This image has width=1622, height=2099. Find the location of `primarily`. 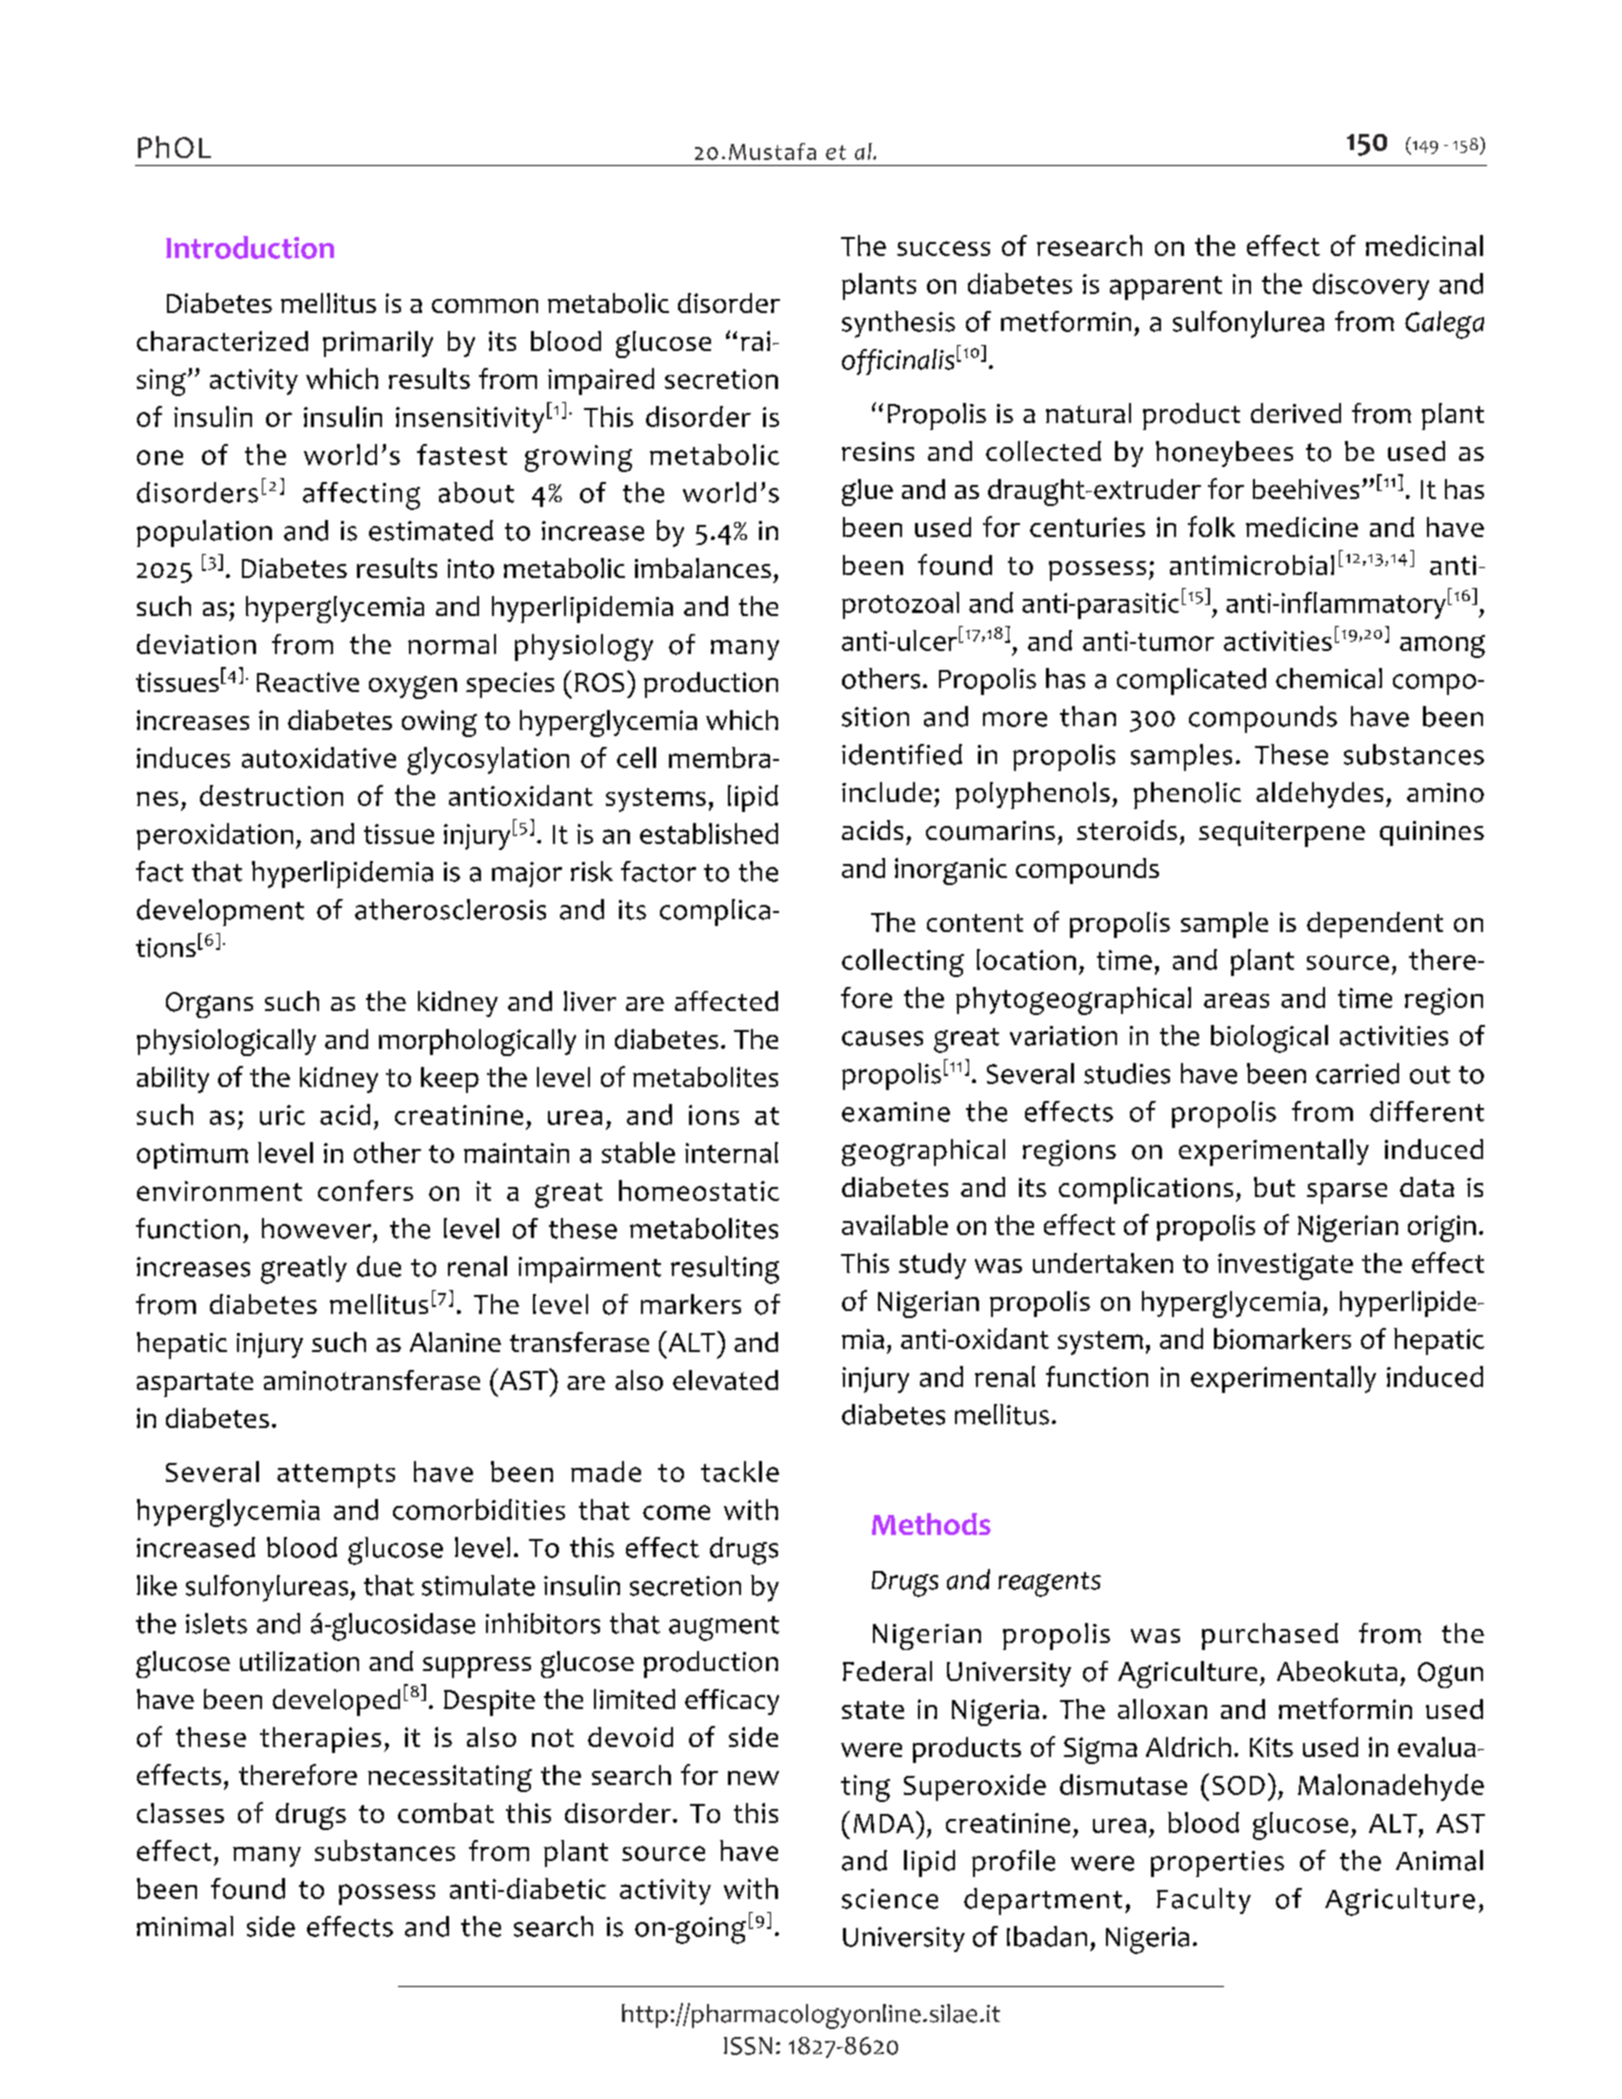

primarily is located at coordinates (378, 344).
